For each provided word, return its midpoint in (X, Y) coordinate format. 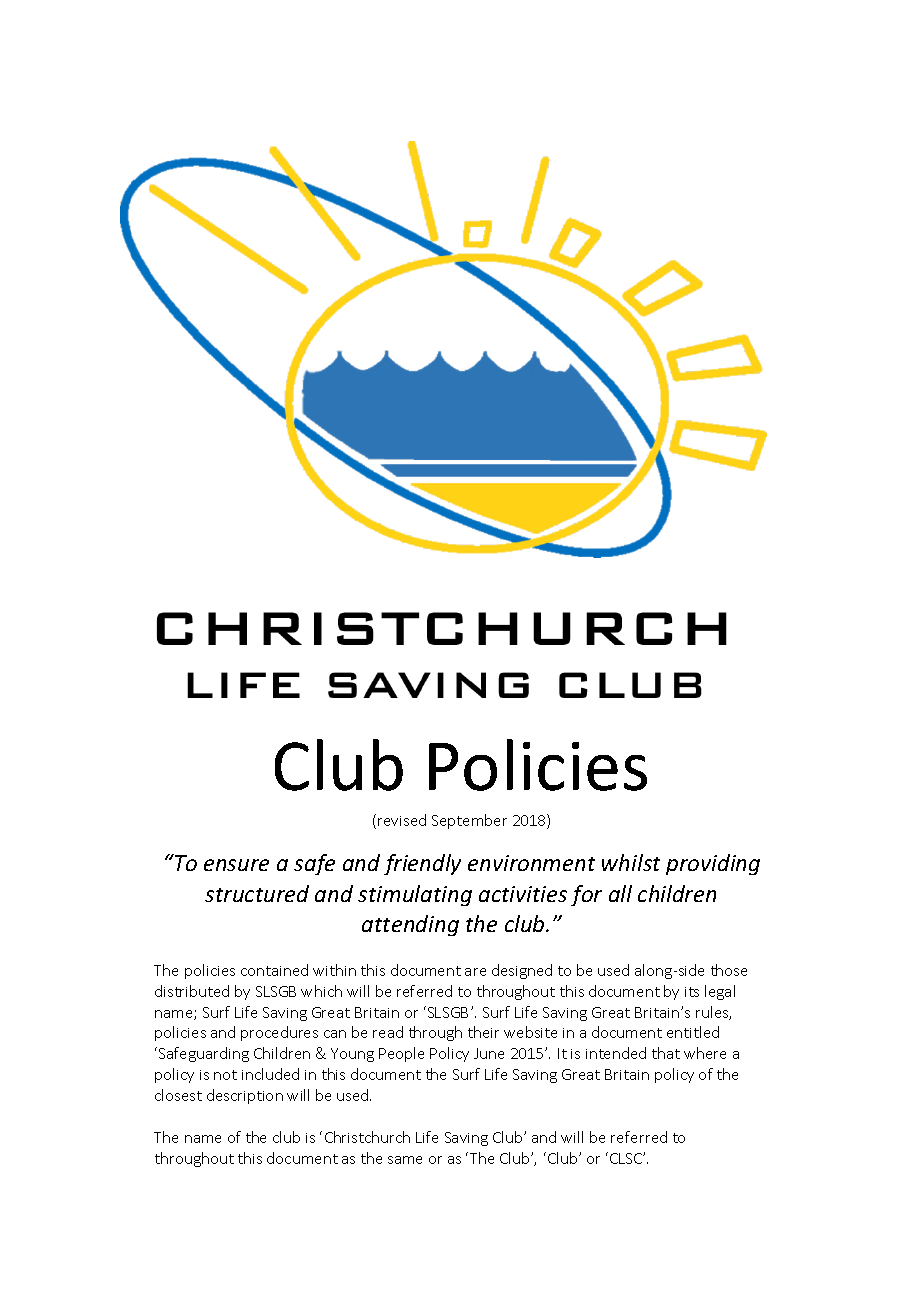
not (225, 1075)
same (405, 1160)
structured (257, 893)
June (489, 1053)
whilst (631, 862)
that (666, 1053)
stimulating (415, 895)
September (469, 821)
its (692, 992)
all (620, 893)
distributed (192, 991)
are (475, 972)
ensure (236, 865)
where (705, 1053)
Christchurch (367, 1137)
